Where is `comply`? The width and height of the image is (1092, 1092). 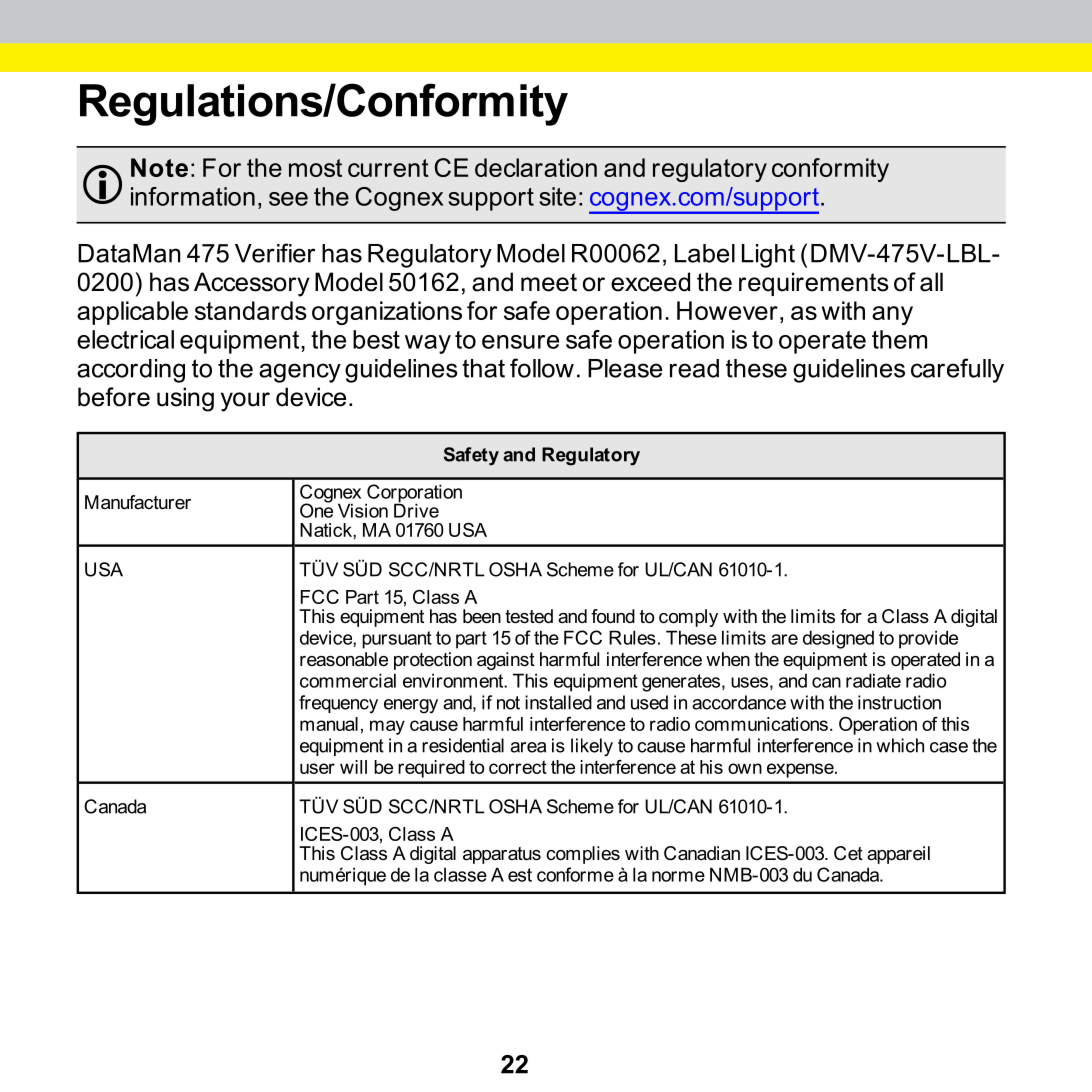
comply is located at coordinates (688, 618).
